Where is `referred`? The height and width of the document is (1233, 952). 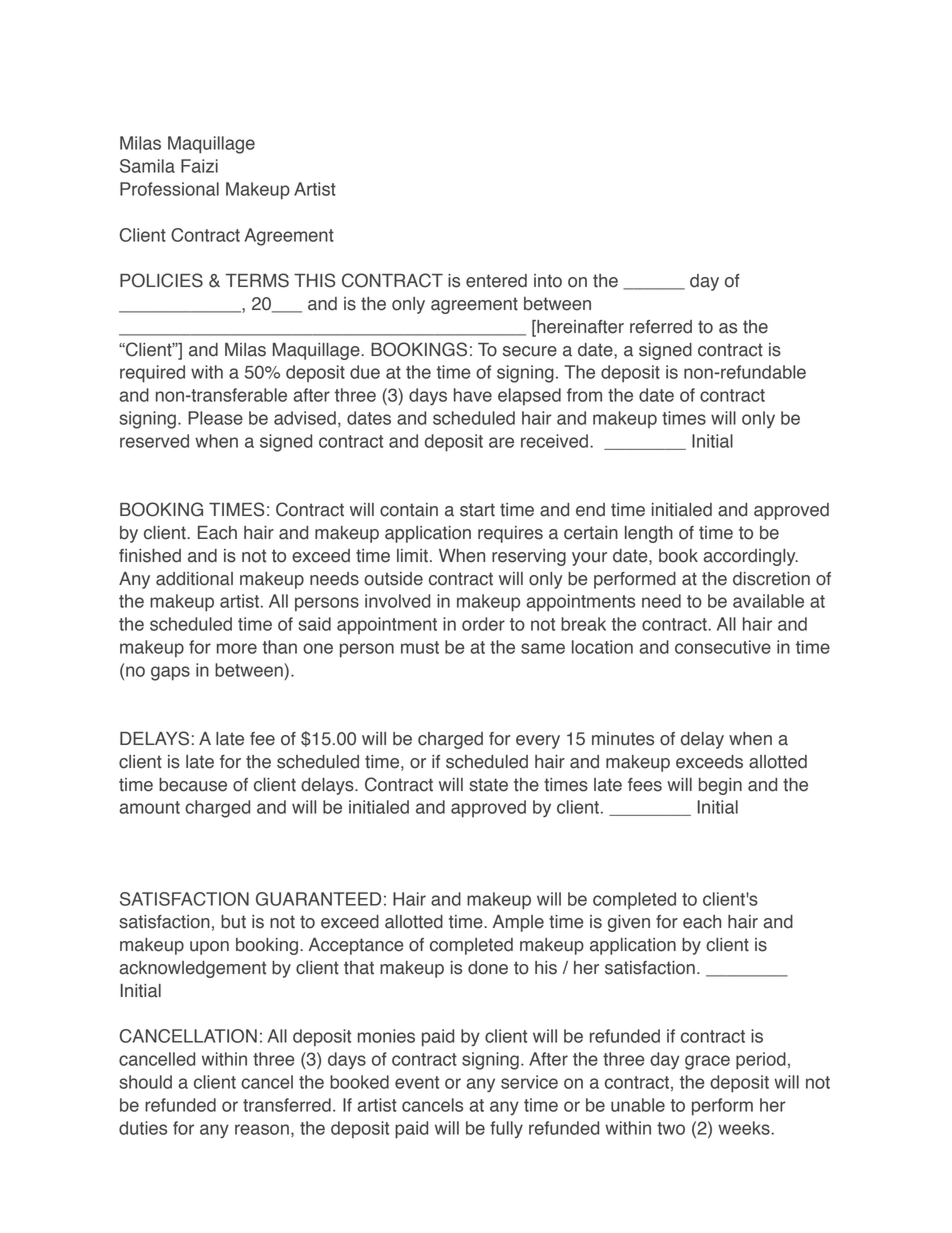
referred is located at coordinates (661, 327).
